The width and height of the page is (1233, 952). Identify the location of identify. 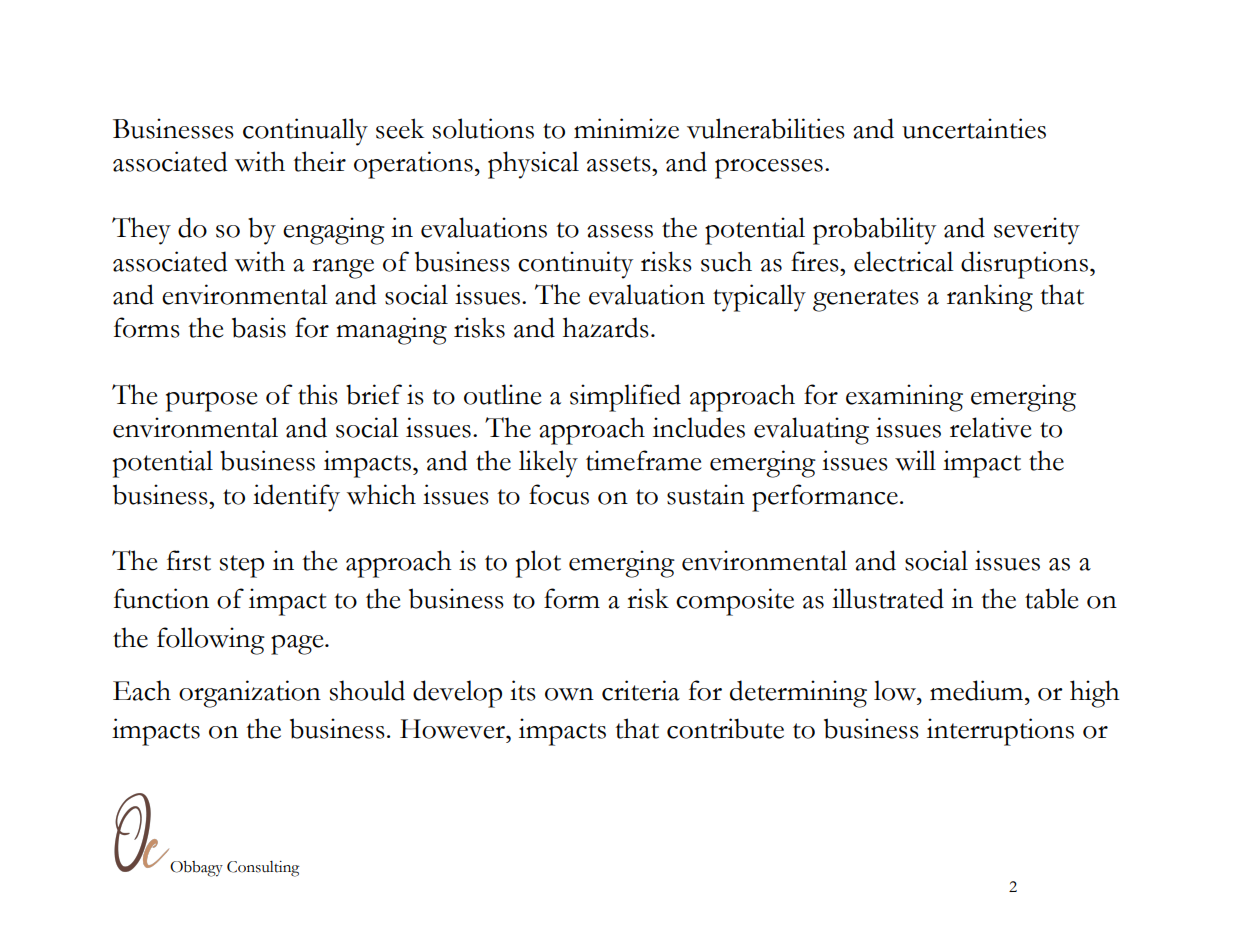
(296, 498).
